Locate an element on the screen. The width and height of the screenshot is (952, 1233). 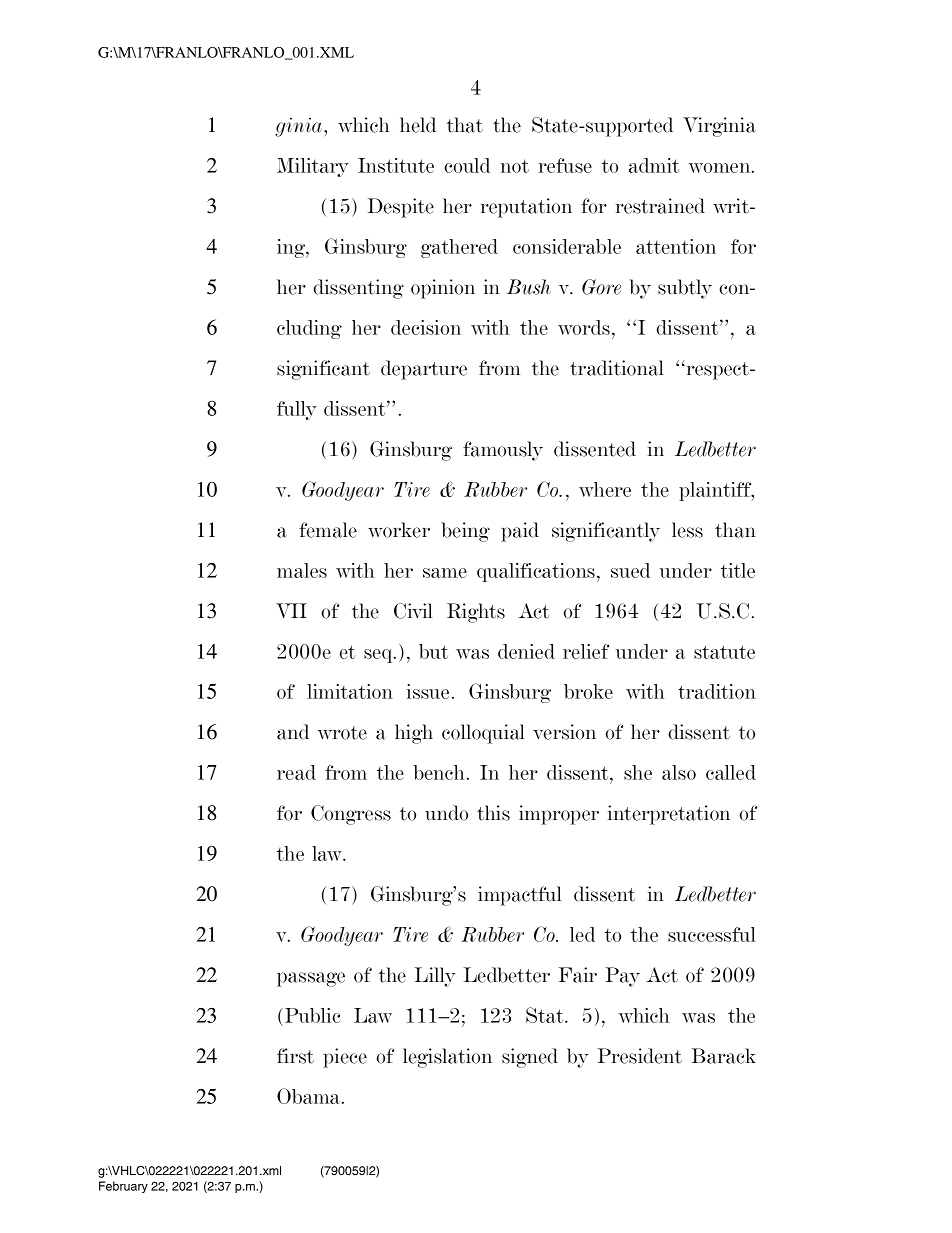
VII is located at coordinates (291, 610).
